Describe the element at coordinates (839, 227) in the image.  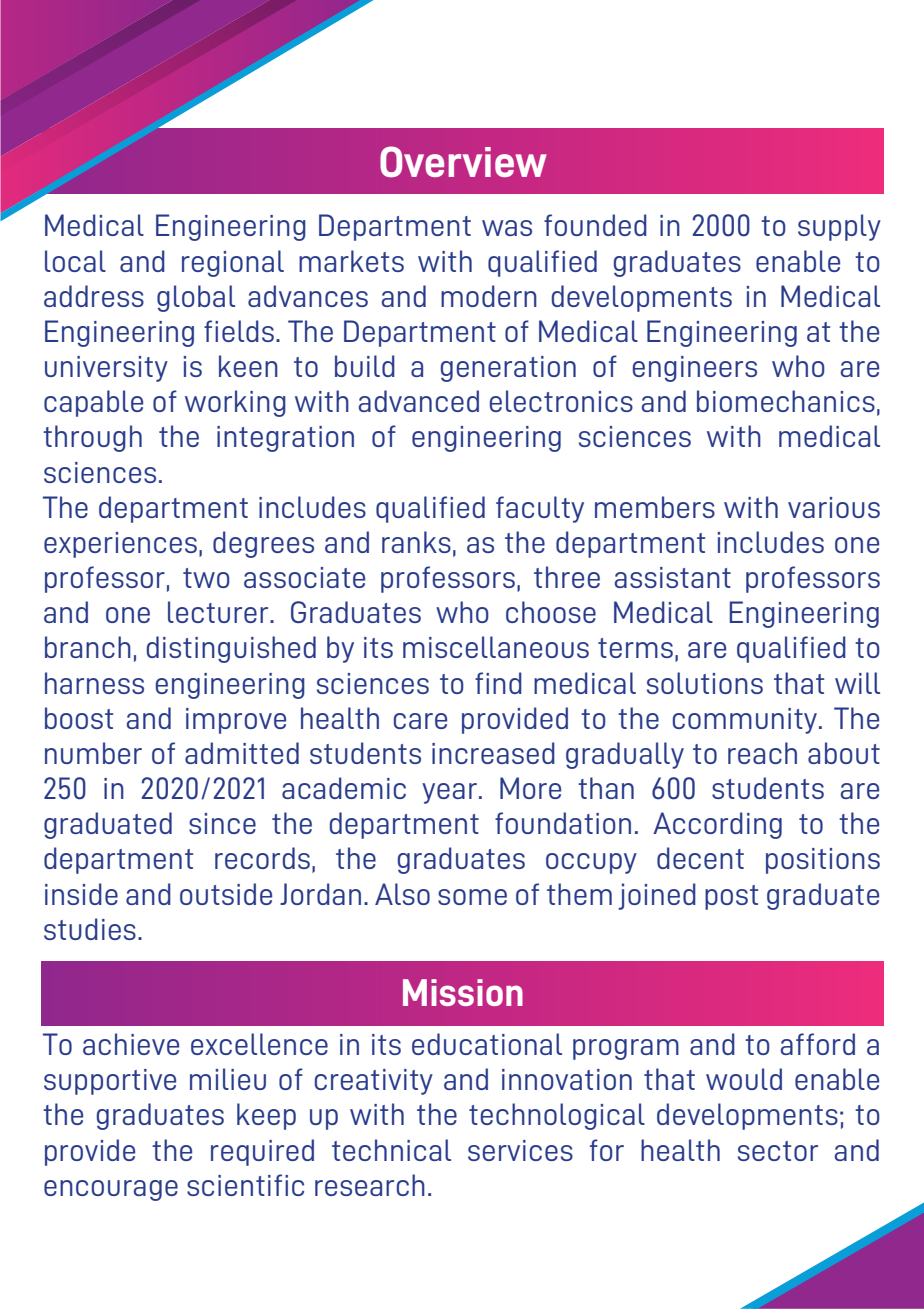
I see `supply` at that location.
